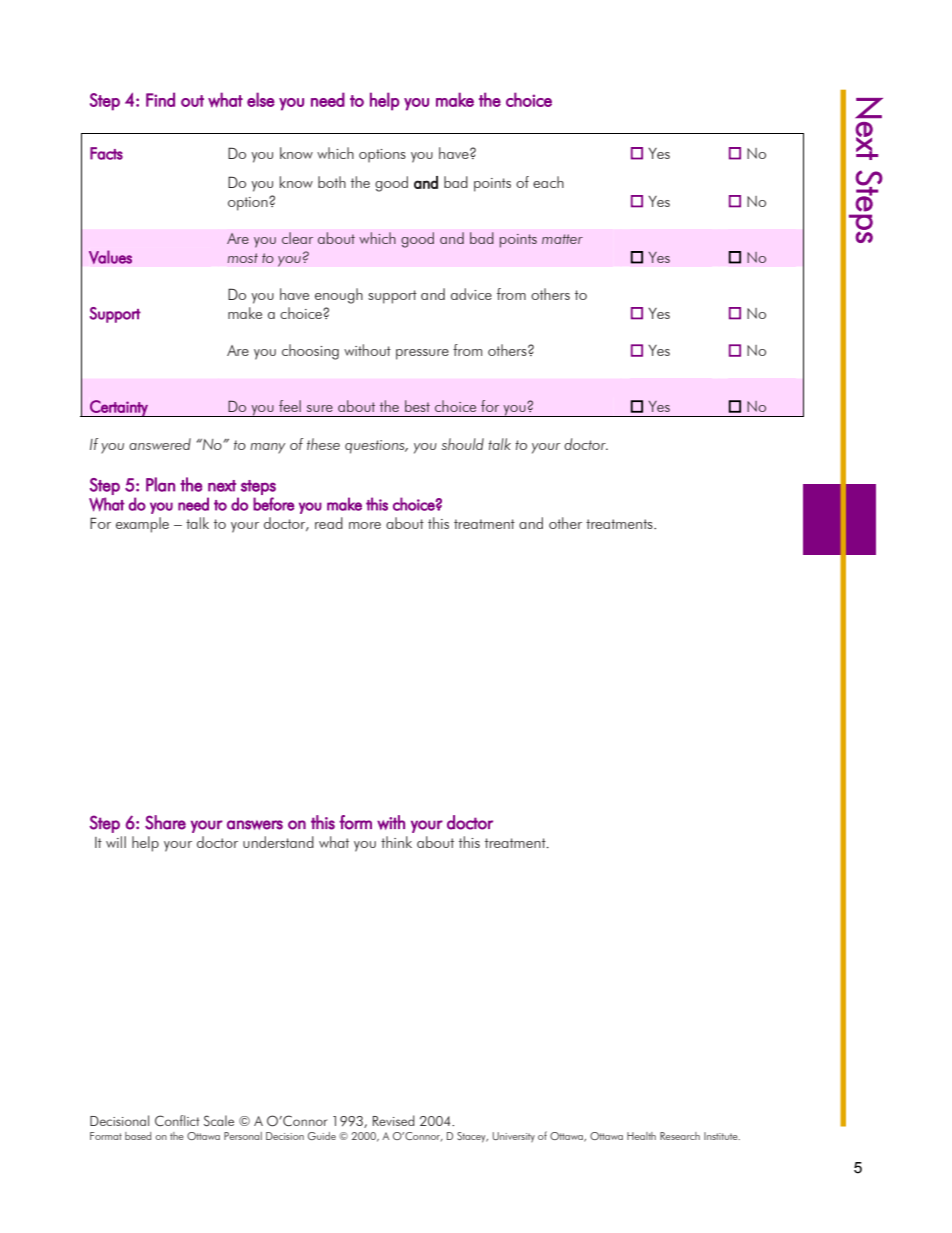 The width and height of the document is (952, 1233). Describe the element at coordinates (177, 1120) in the document. I see `Conflict` at that location.
